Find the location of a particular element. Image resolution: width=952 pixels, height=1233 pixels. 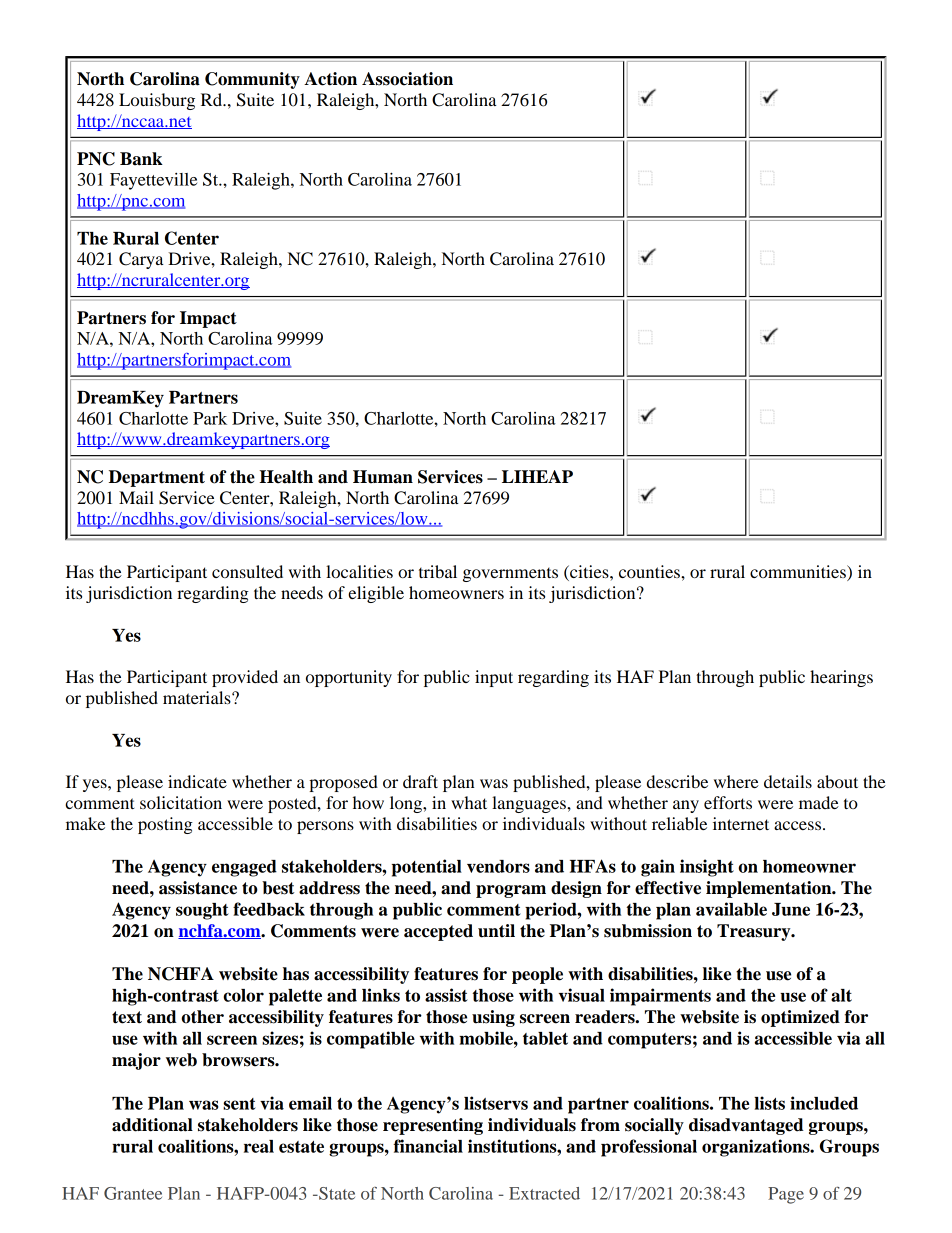

input is located at coordinates (494, 678).
